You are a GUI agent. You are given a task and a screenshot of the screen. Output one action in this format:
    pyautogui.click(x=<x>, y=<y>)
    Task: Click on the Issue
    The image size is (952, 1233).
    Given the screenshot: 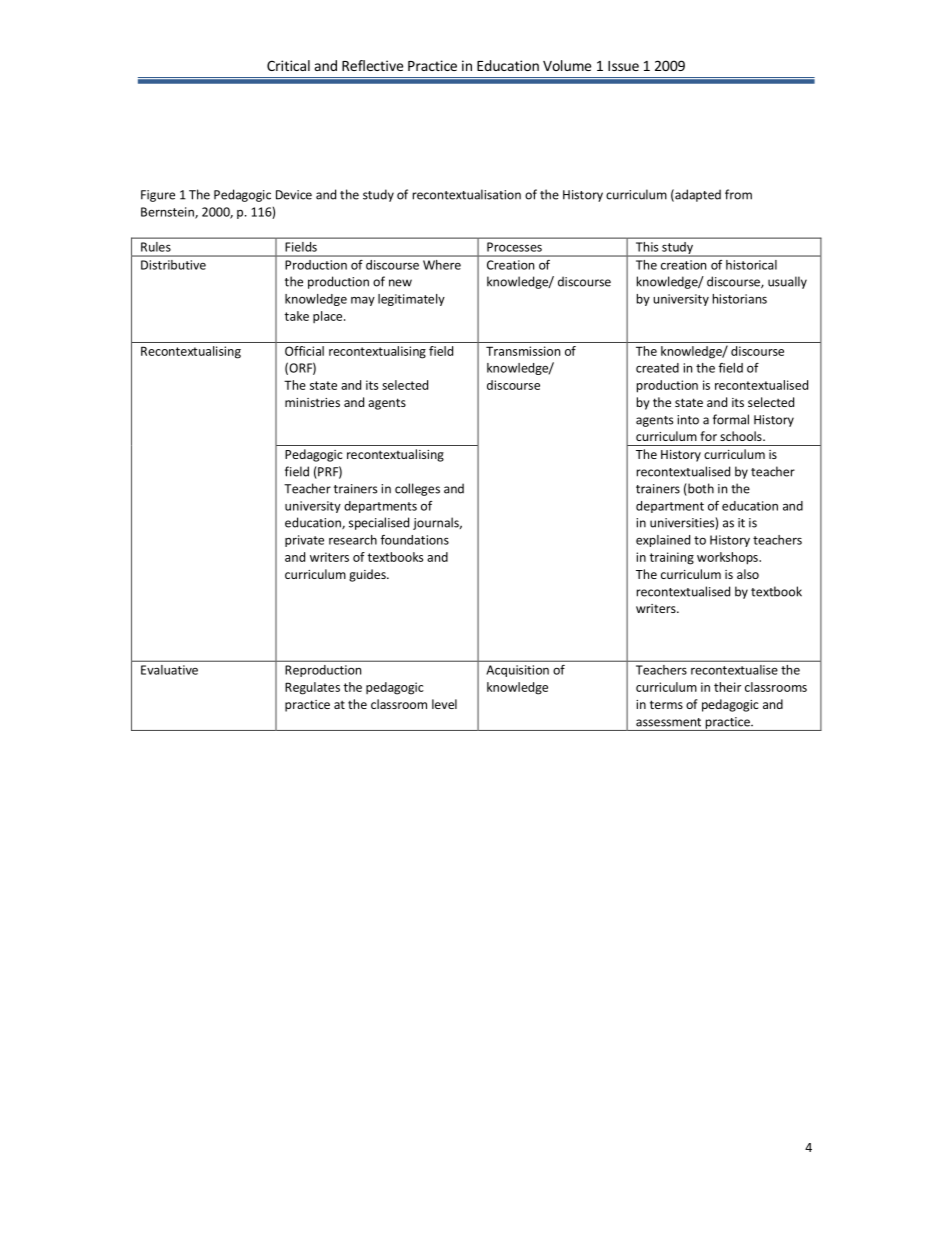 What is the action you would take?
    pyautogui.click(x=623, y=66)
